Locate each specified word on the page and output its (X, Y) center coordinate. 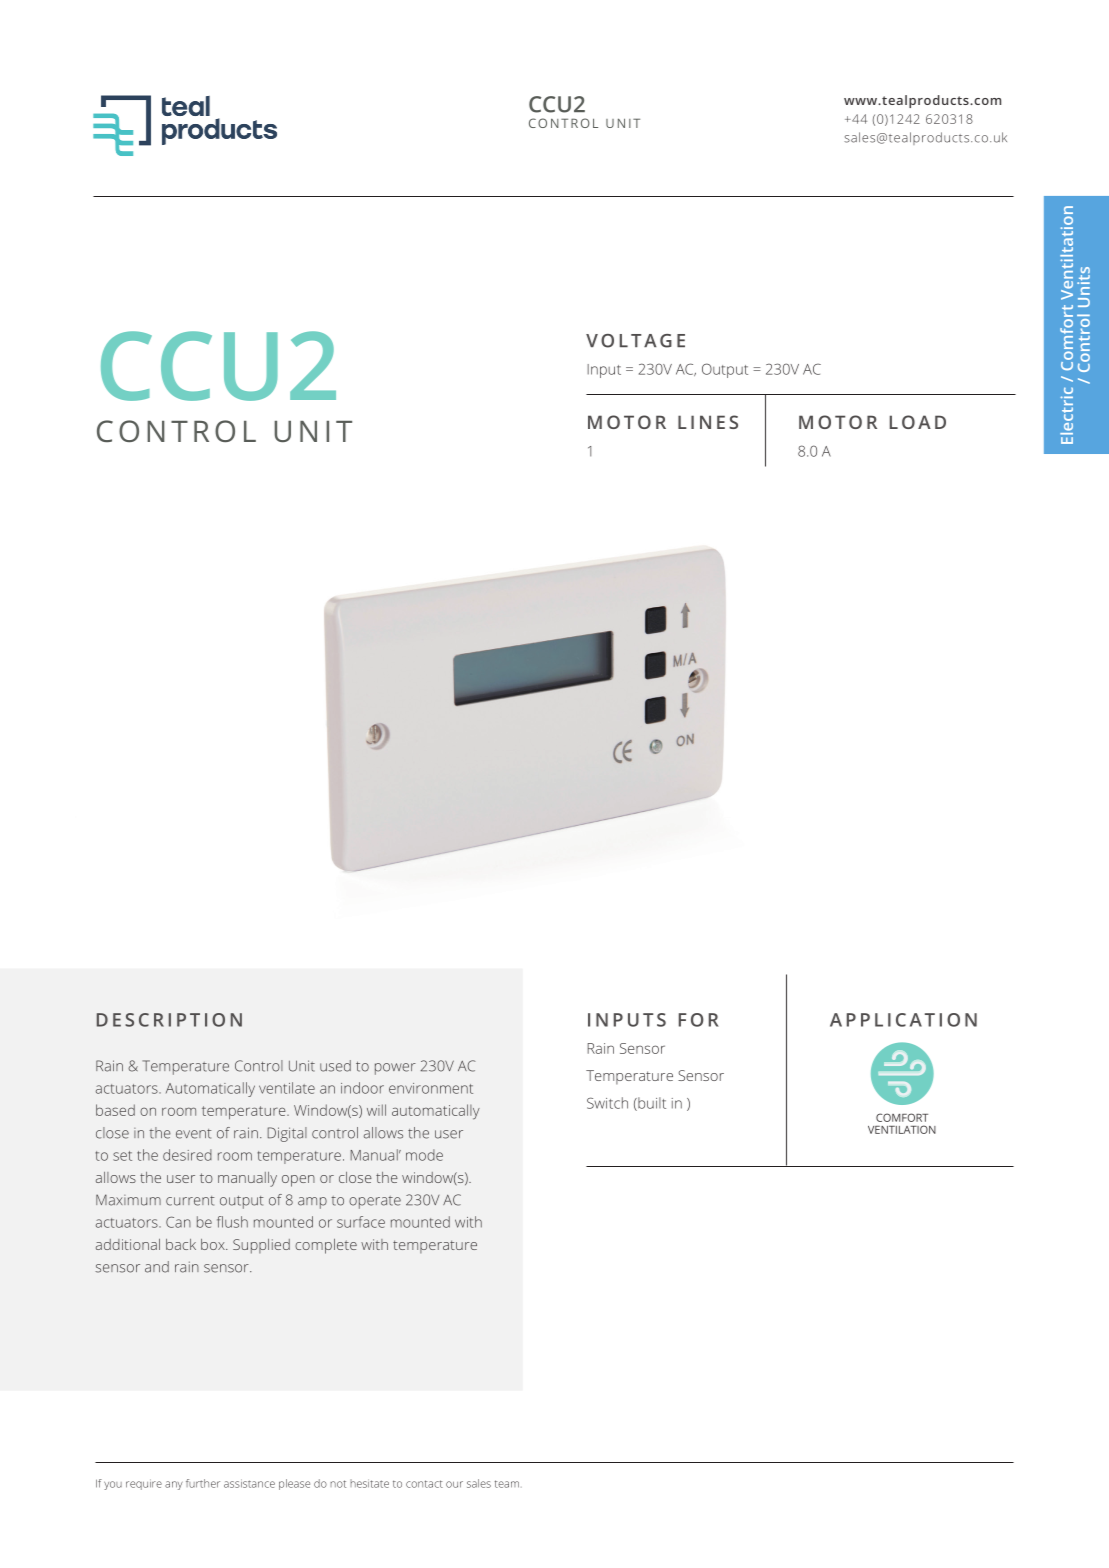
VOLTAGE (635, 341)
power (395, 1069)
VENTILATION (902, 1129)
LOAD (918, 422)
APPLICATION (903, 1020)
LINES (708, 422)
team (507, 1484)
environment (431, 1088)
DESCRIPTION (169, 1020)
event (193, 1134)
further (203, 1483)
